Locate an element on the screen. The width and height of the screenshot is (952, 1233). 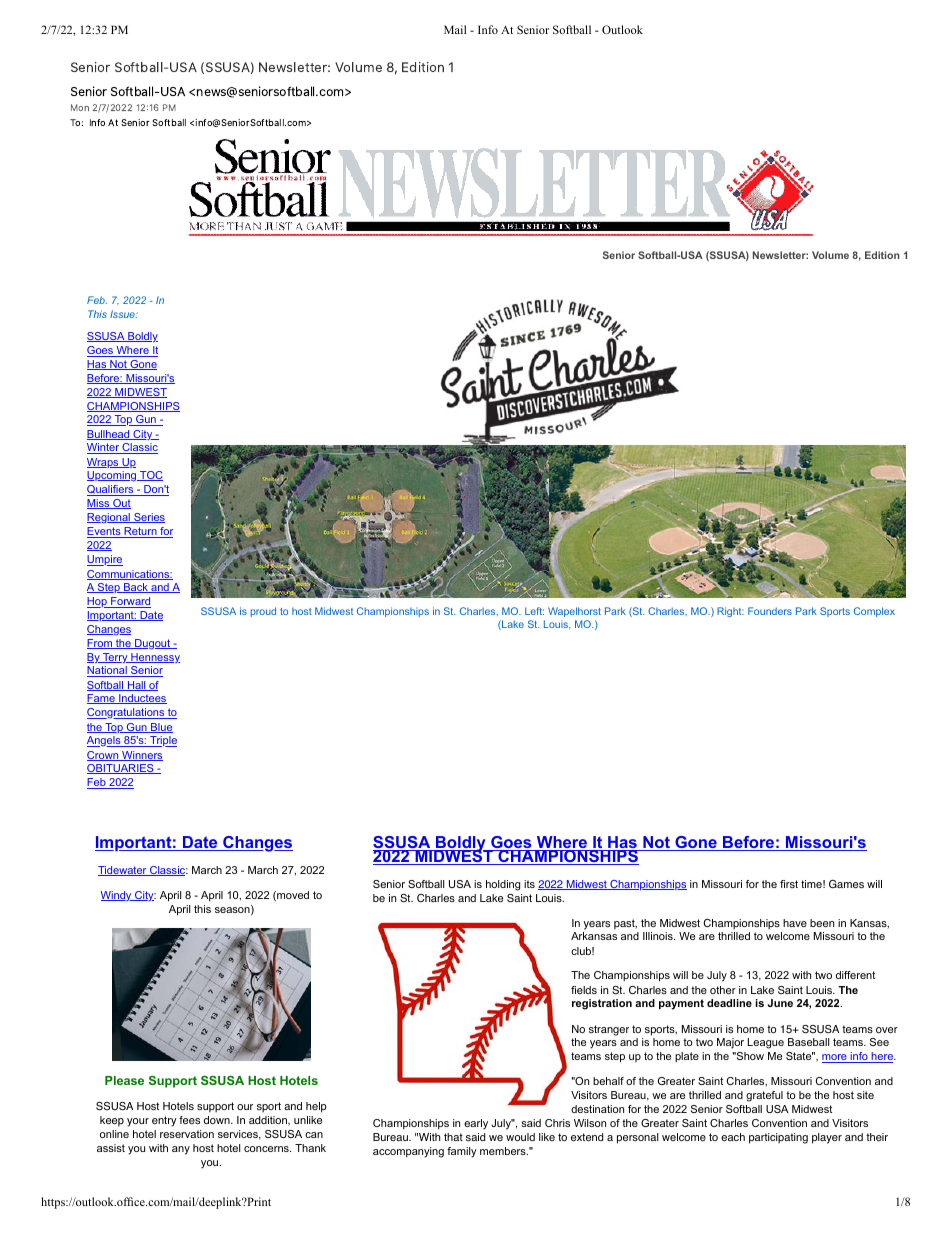
early is located at coordinates (476, 1124).
